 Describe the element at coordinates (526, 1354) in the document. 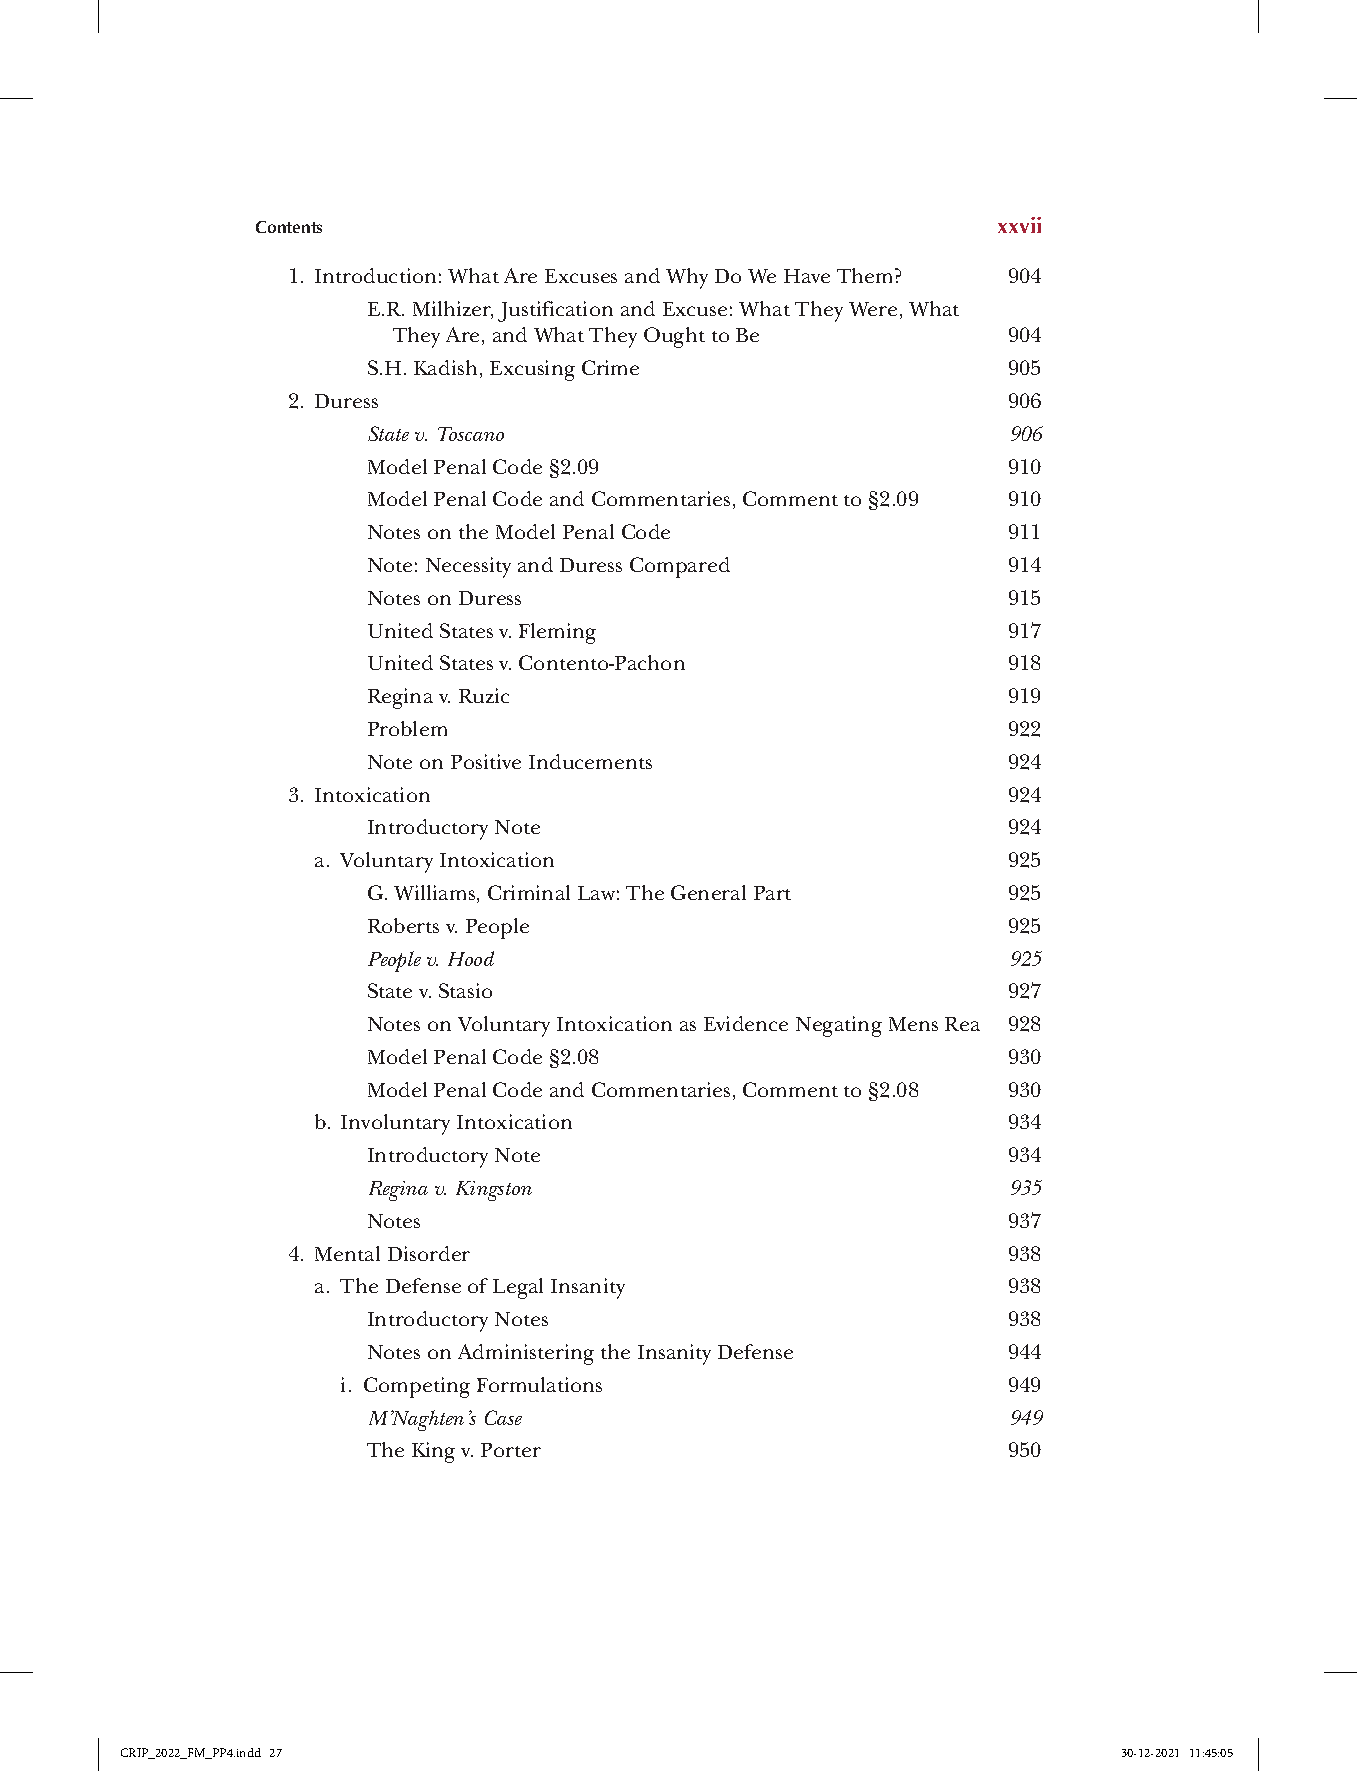

I see `Administering` at that location.
